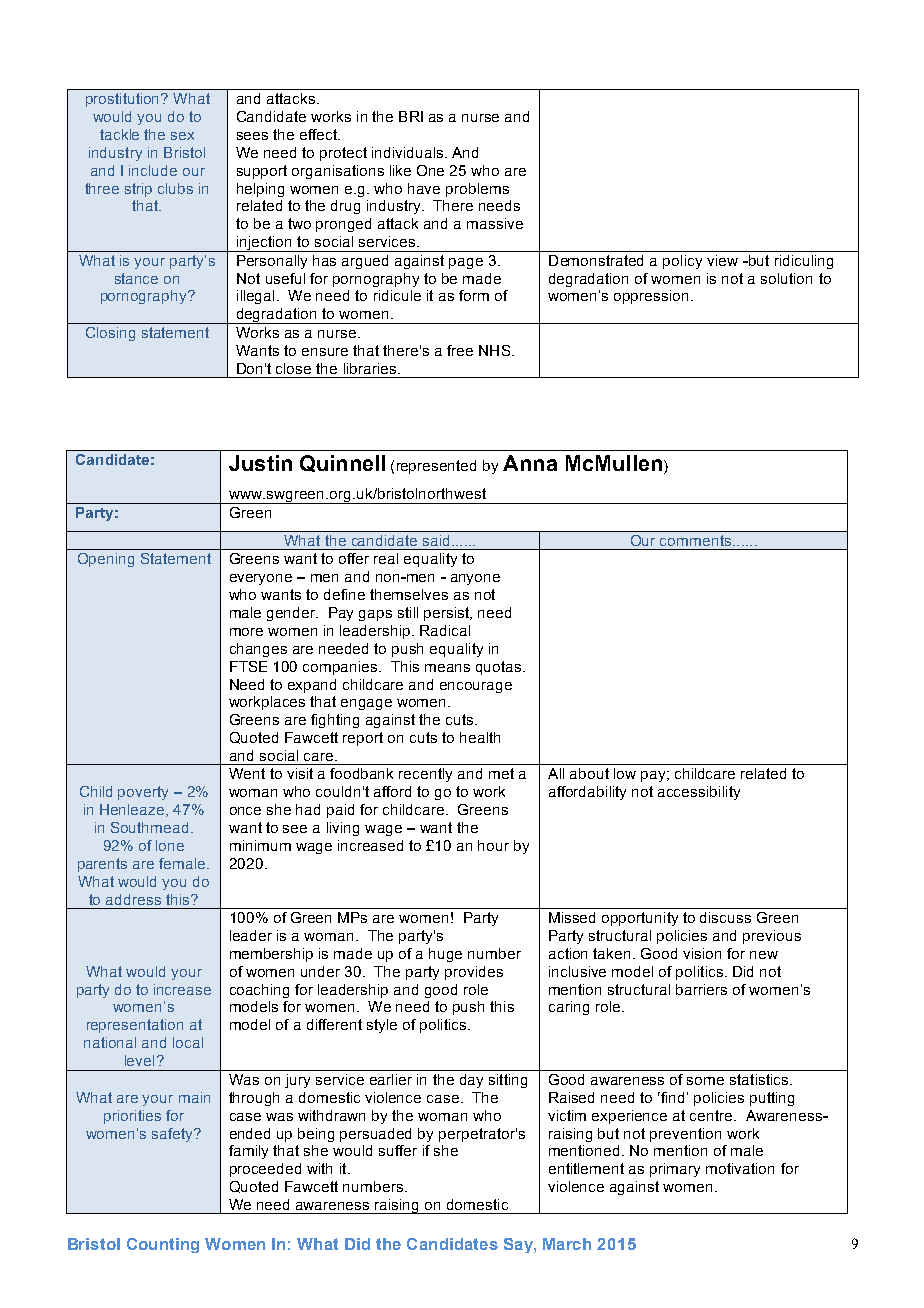  I want to click on have, so click(424, 188).
